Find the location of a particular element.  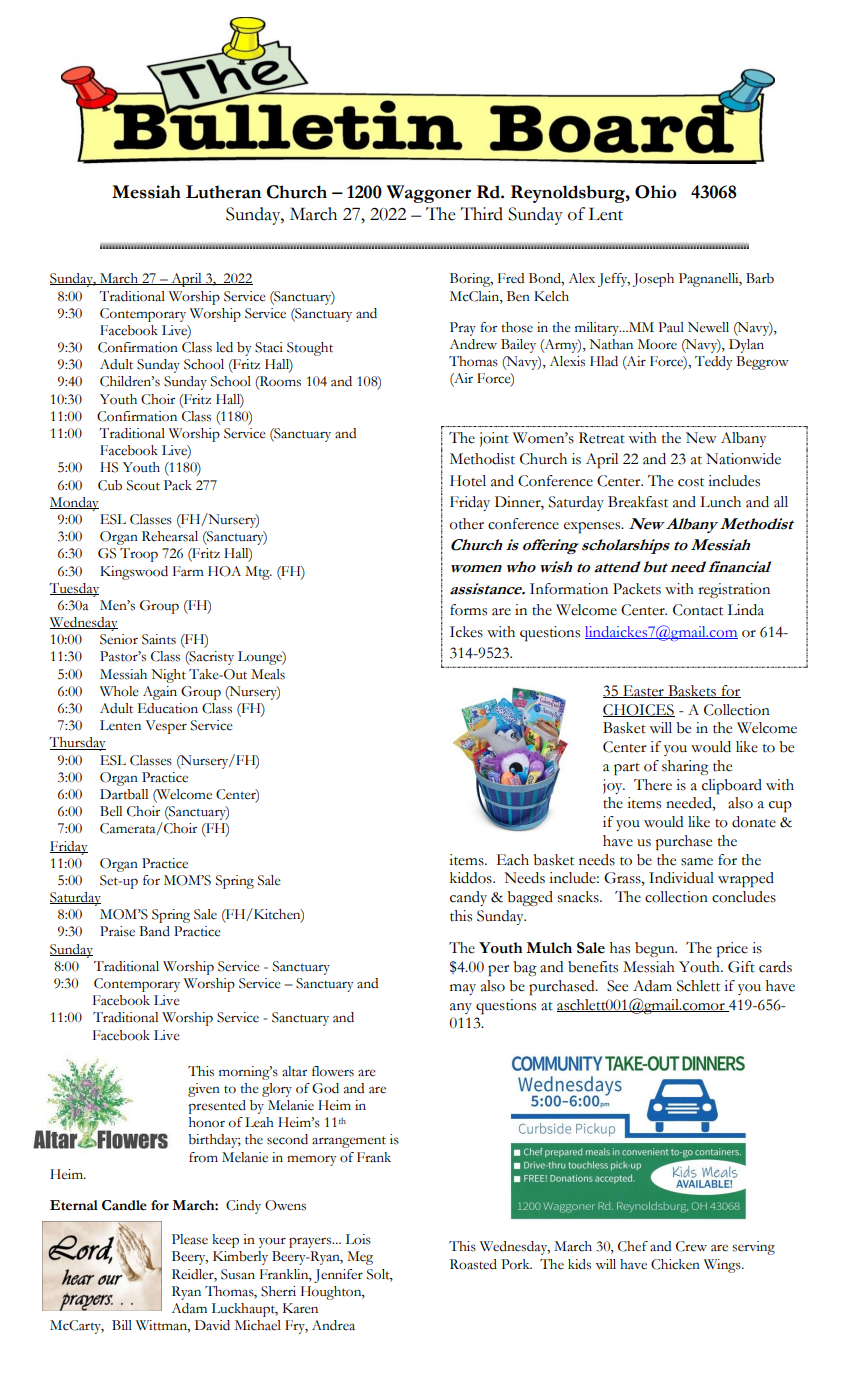

Lutheran is located at coordinates (223, 192).
